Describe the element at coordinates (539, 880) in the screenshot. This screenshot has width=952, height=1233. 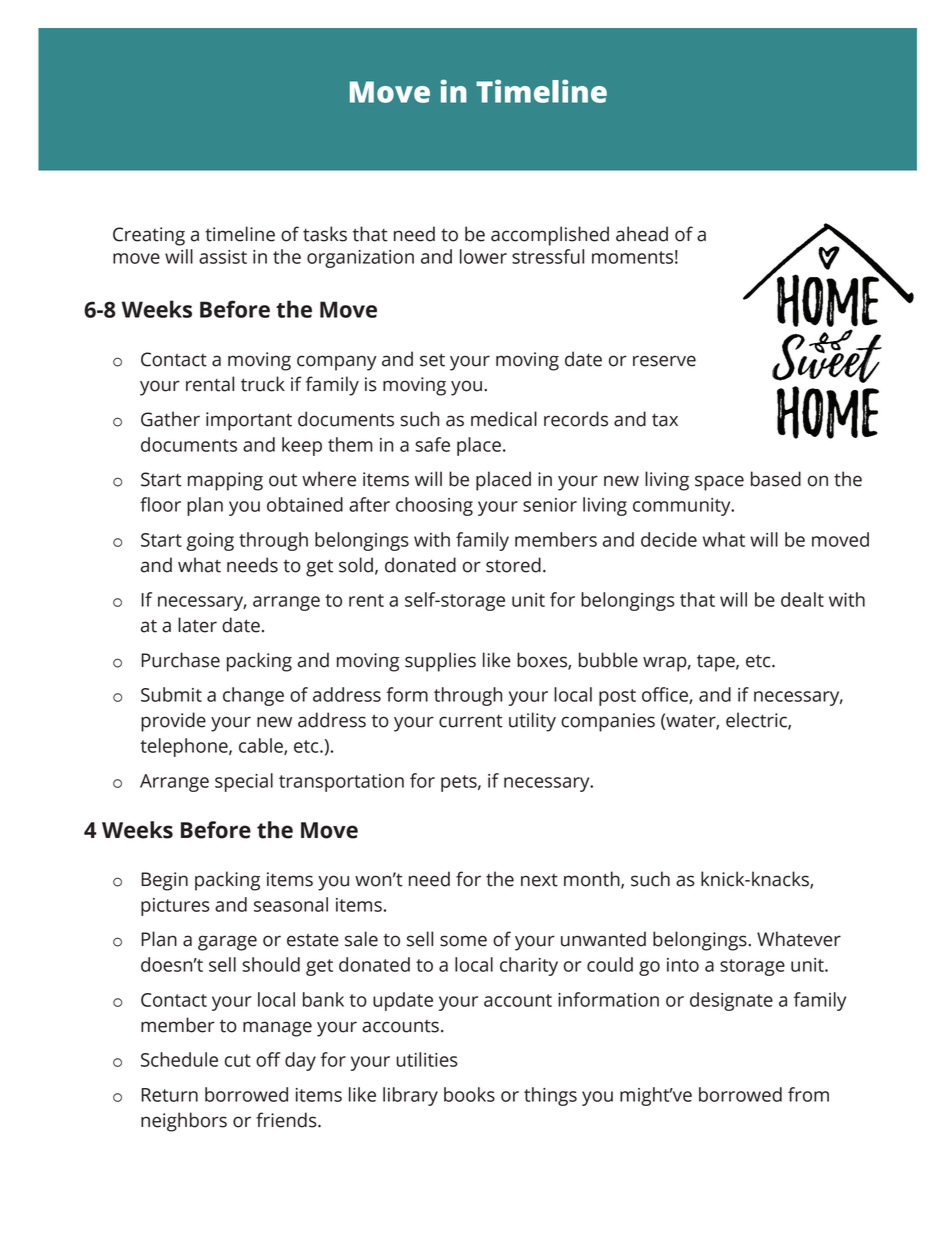
I see `next` at that location.
